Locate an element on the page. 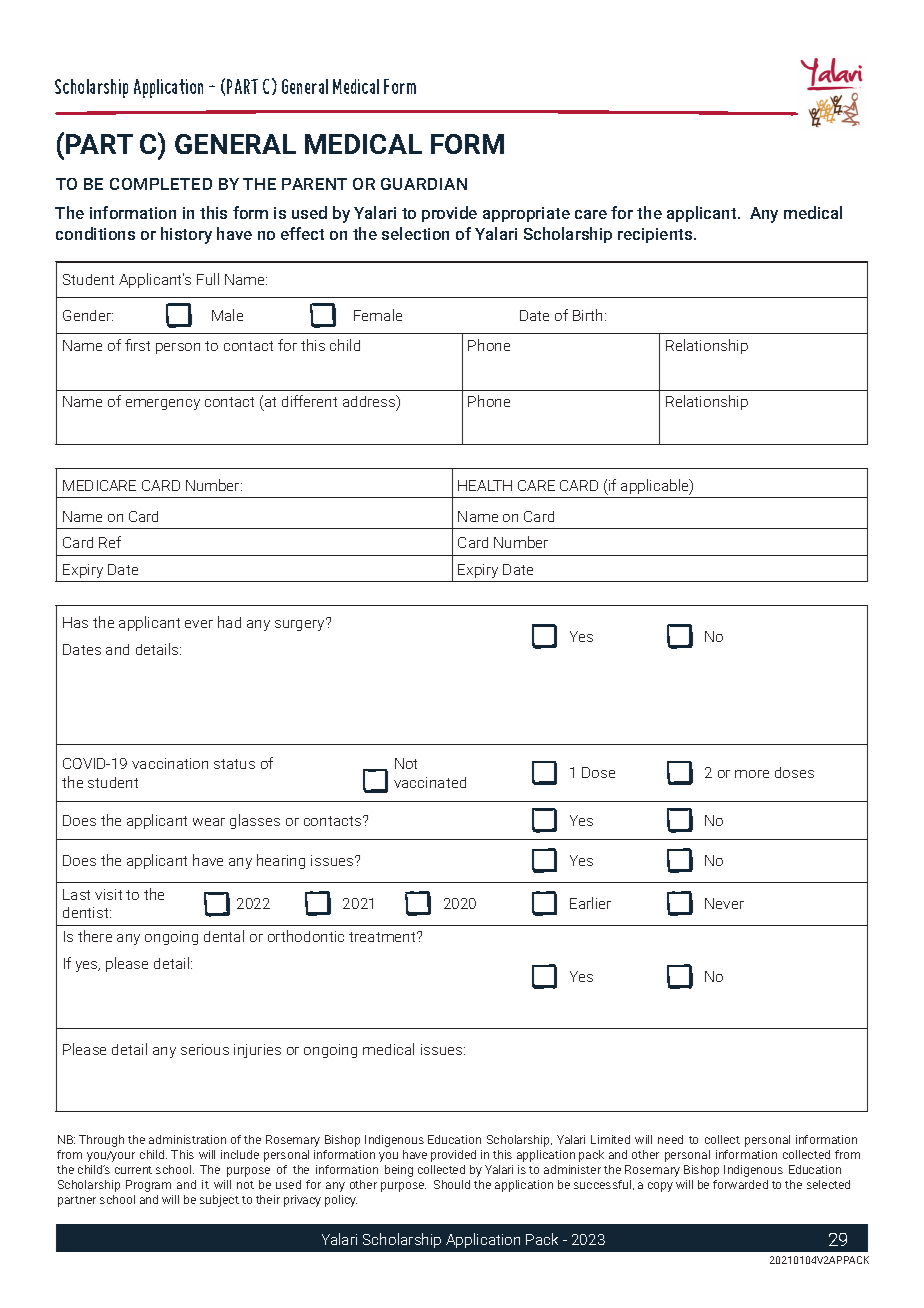 The image size is (924, 1308). Birth is located at coordinates (589, 315).
